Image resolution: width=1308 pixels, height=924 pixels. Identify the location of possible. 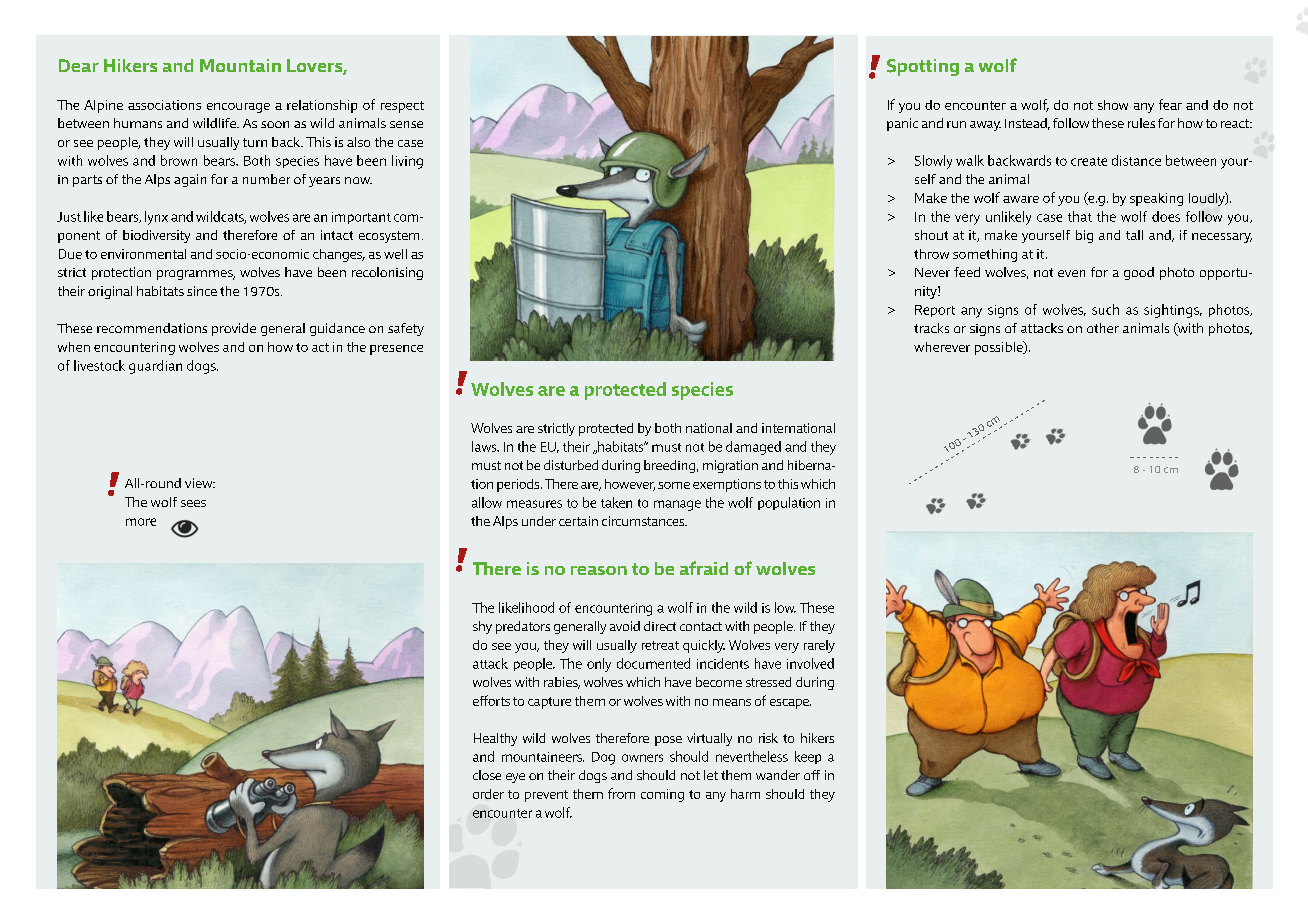
(1000, 348).
